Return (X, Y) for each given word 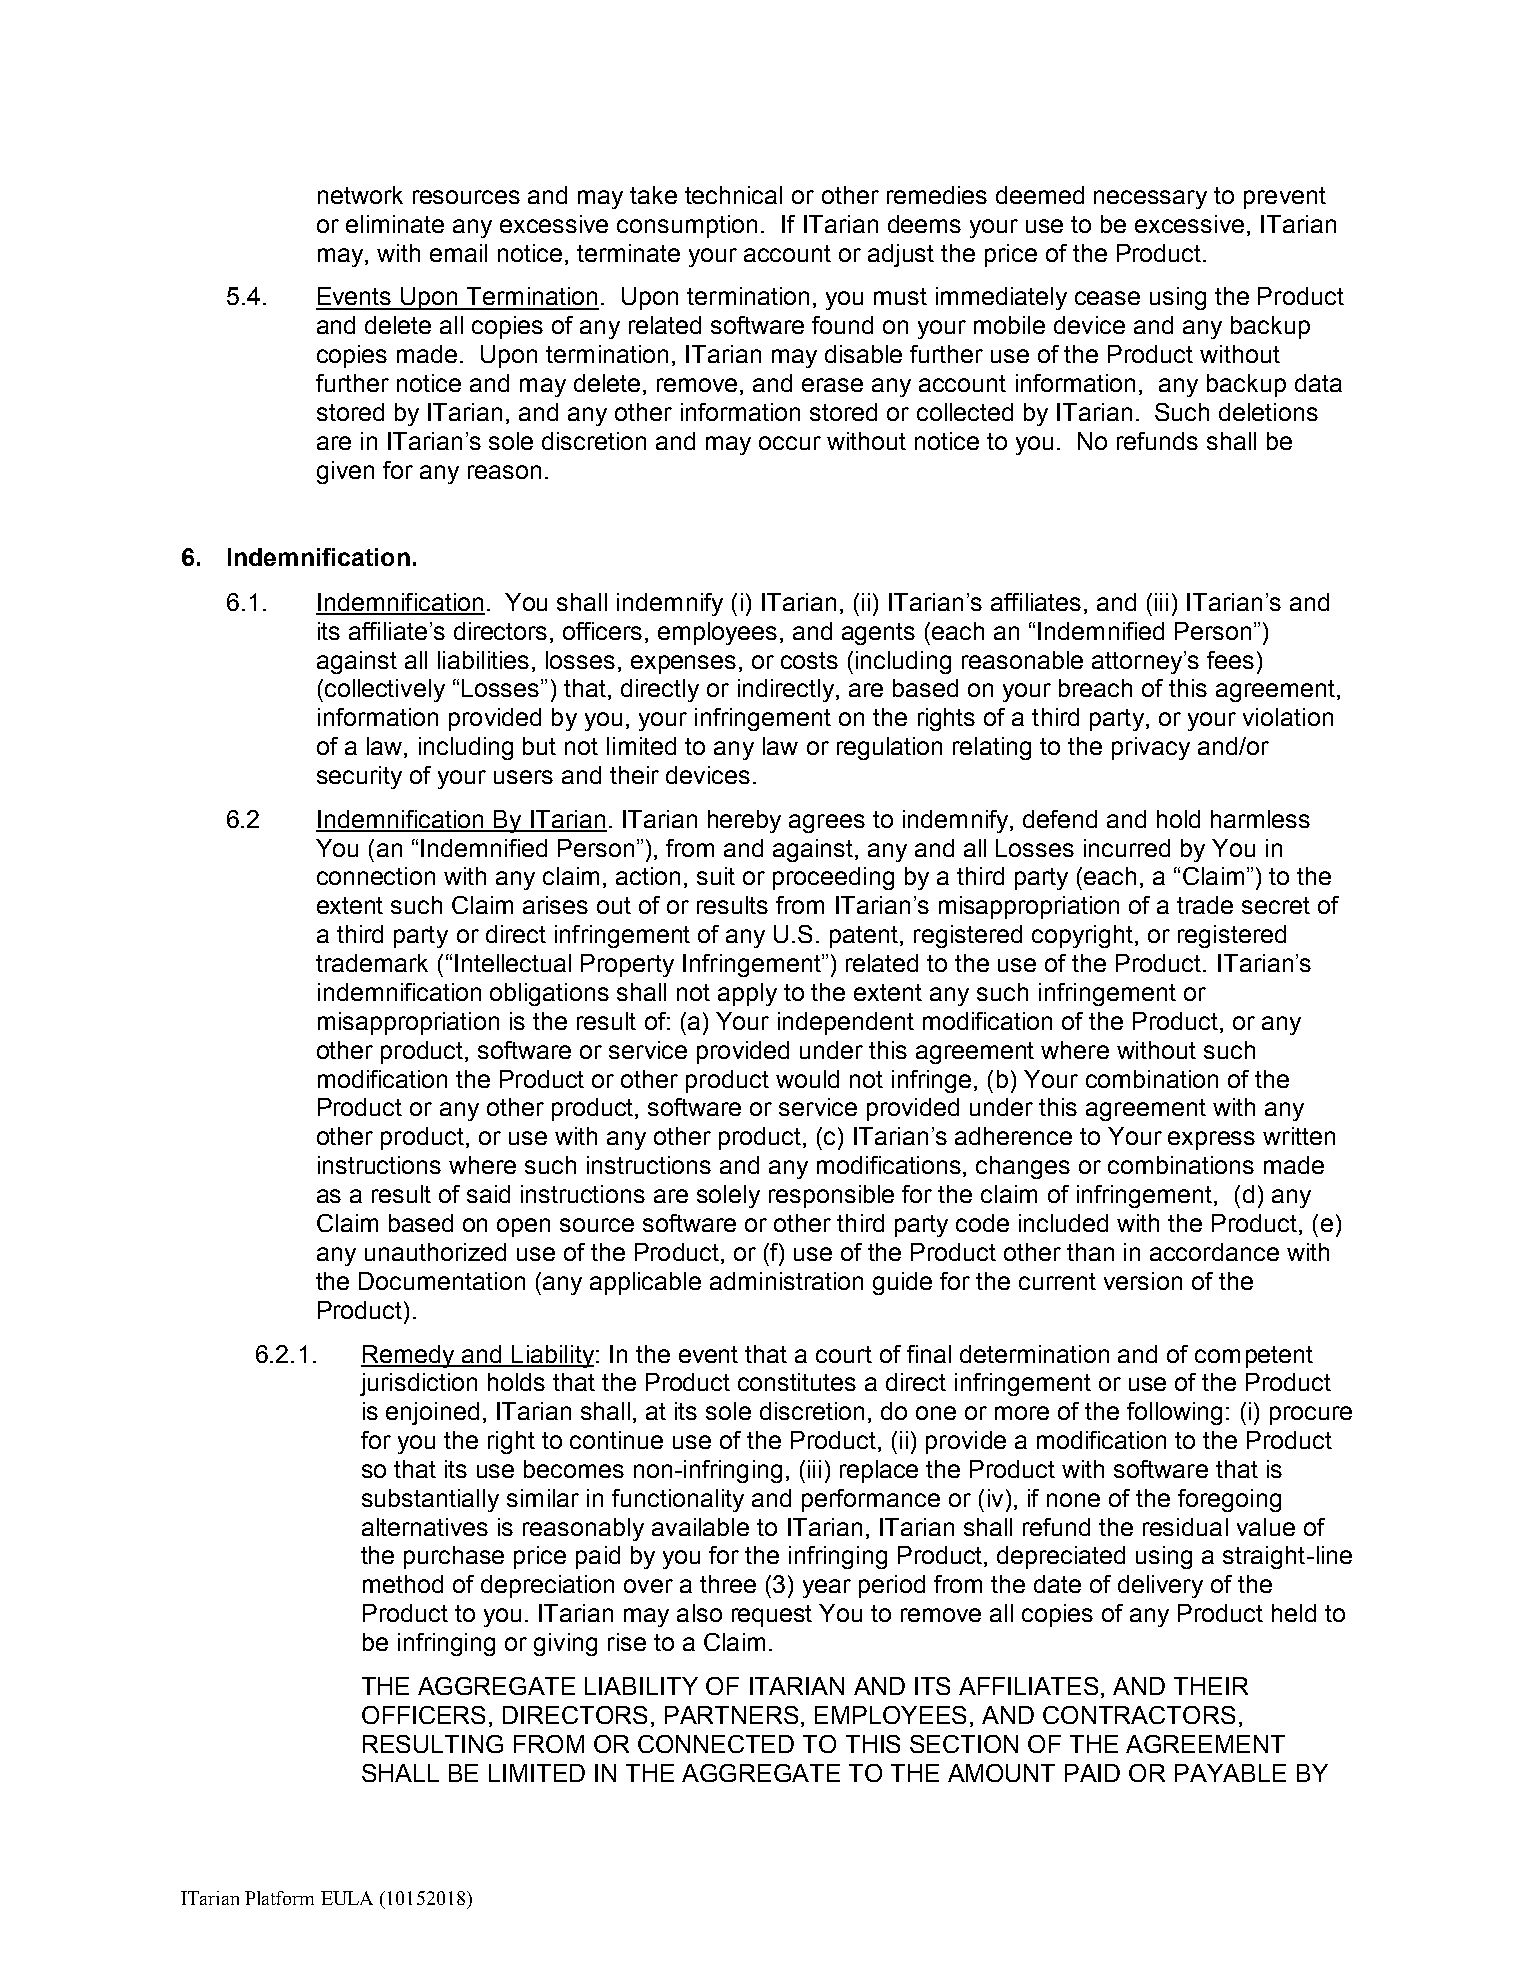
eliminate (395, 224)
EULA (347, 1898)
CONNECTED (716, 1744)
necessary (1150, 199)
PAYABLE (1230, 1773)
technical (733, 195)
